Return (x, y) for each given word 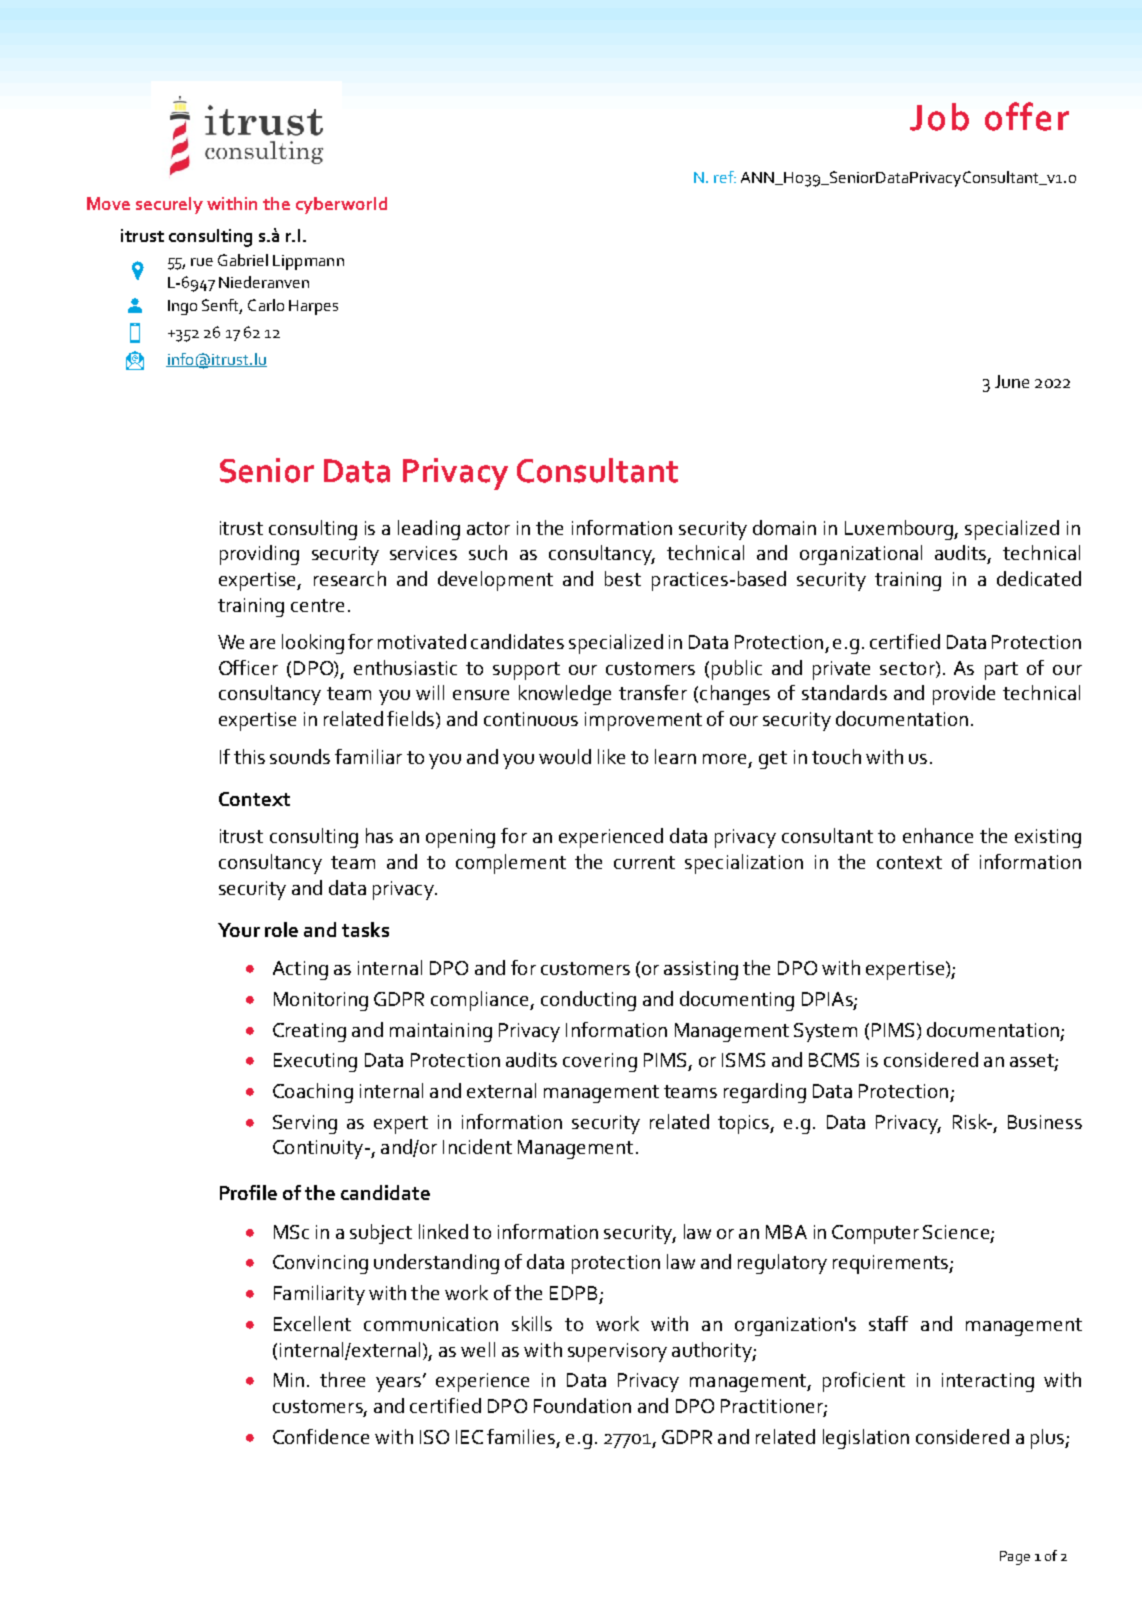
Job (939, 117)
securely (169, 205)
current (644, 862)
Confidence (321, 1436)
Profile (248, 1192)
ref (725, 177)
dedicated (1039, 578)
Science (956, 1232)
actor (488, 528)
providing (259, 555)
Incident (477, 1146)
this (249, 756)
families (521, 1436)
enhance (938, 835)
